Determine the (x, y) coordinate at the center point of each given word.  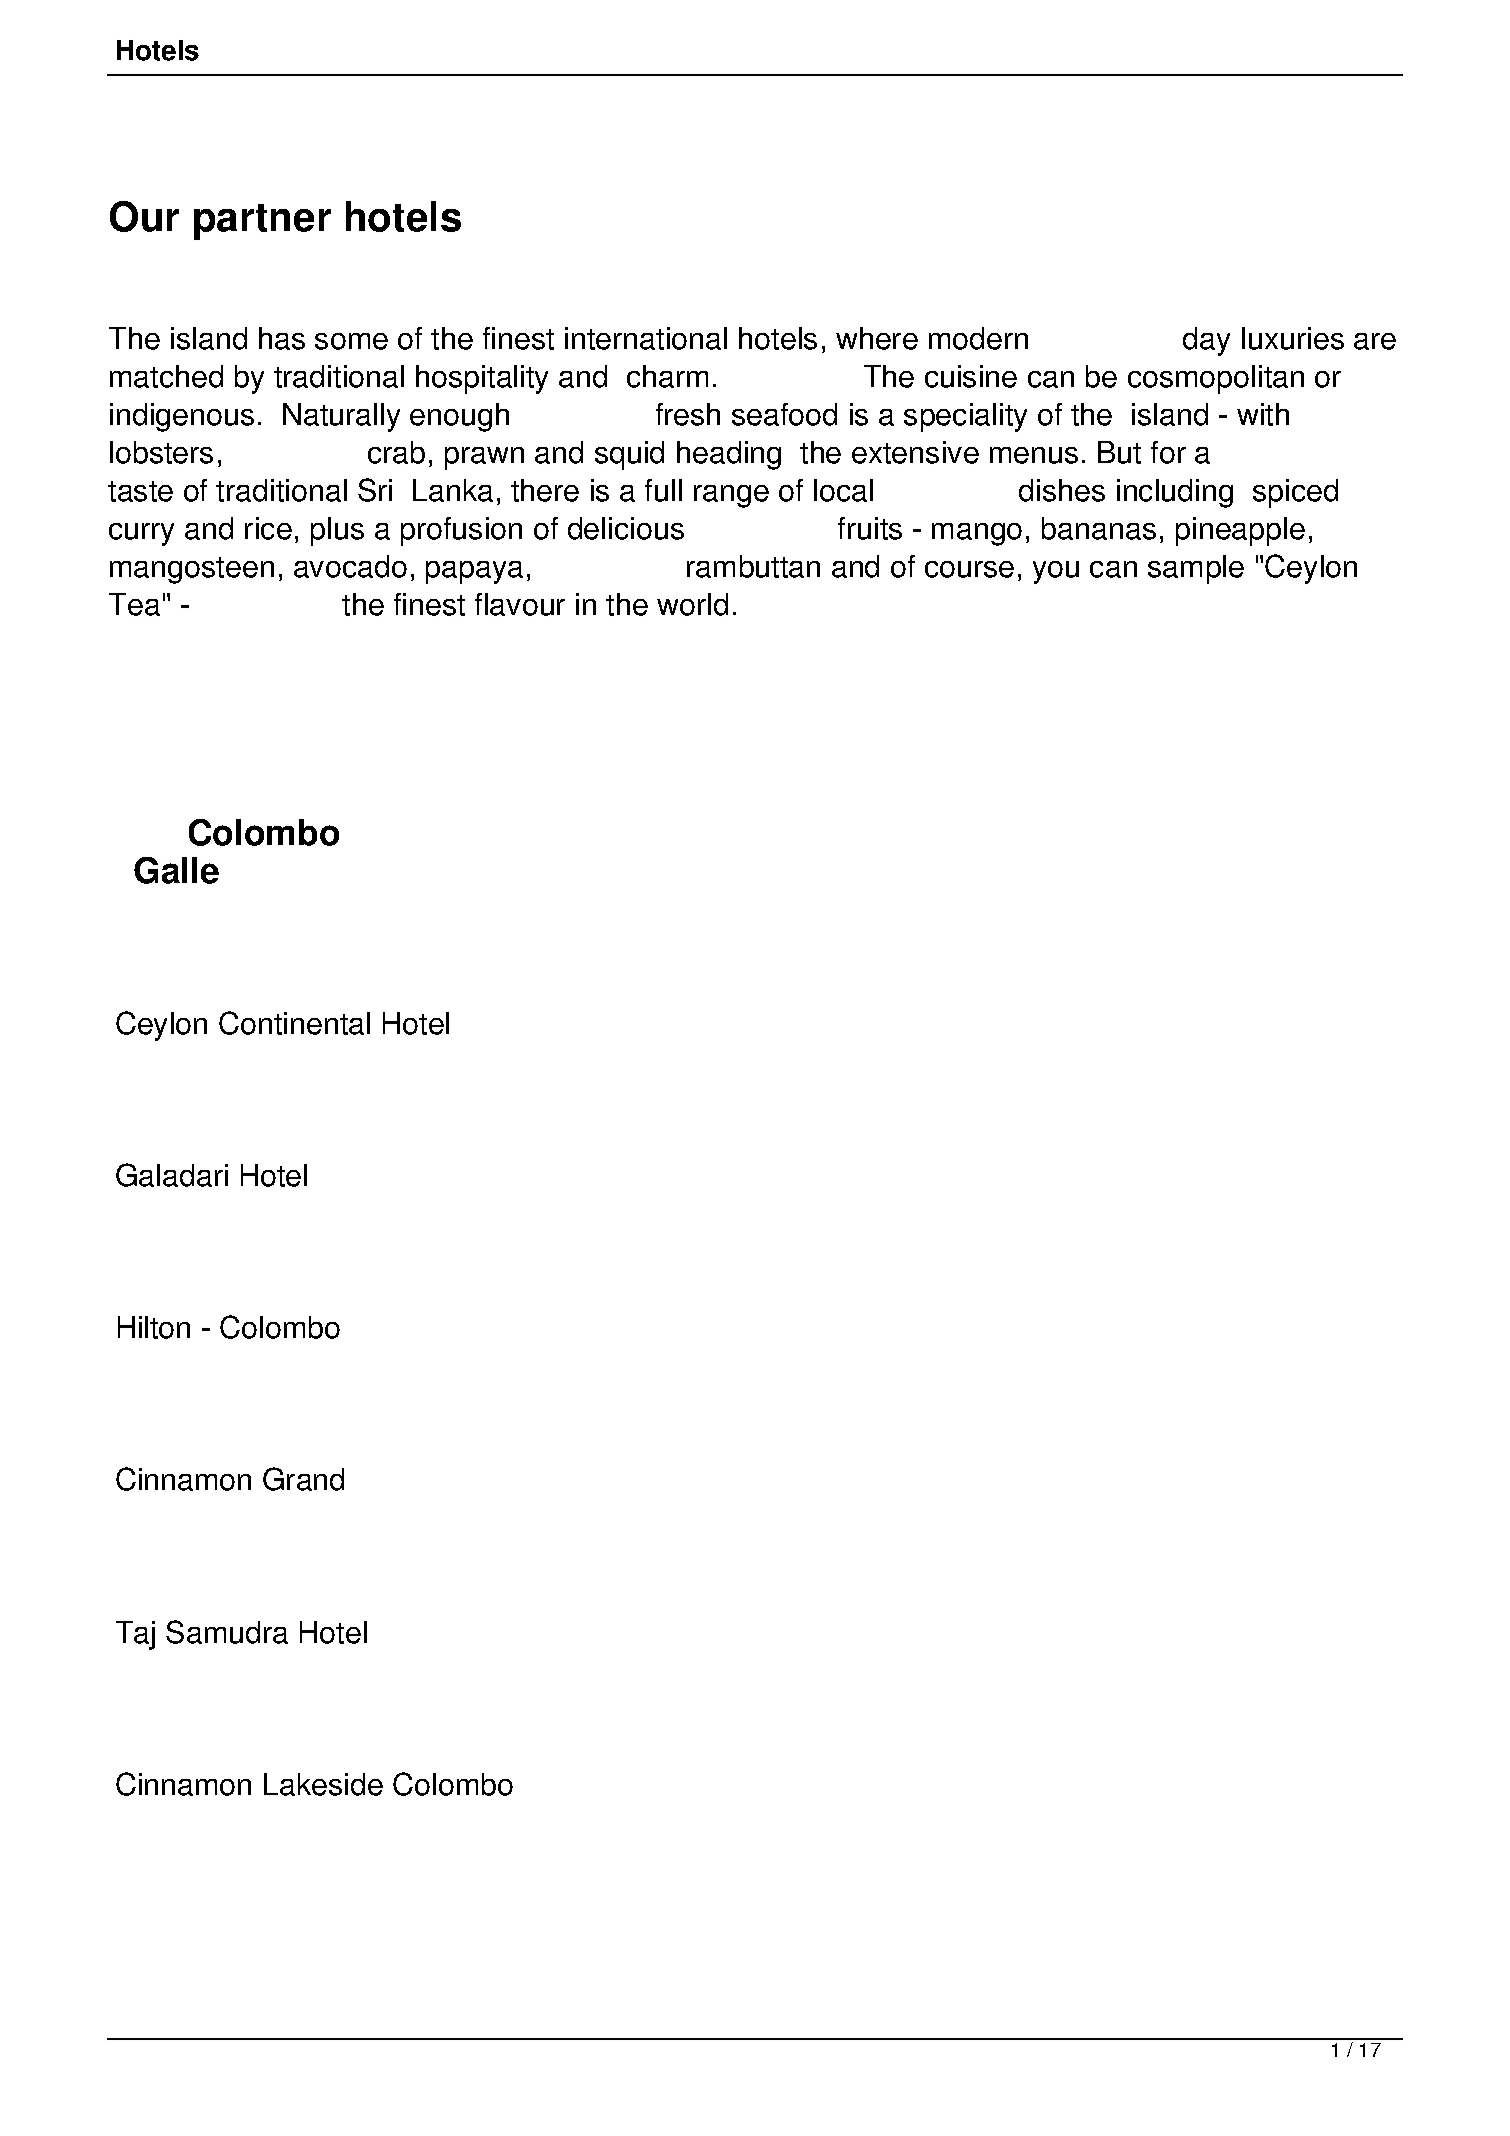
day (1206, 341)
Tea (134, 604)
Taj (135, 1635)
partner (262, 222)
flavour (520, 604)
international (646, 338)
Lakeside (323, 1784)
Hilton (154, 1327)
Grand (303, 1479)
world (692, 604)
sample (1196, 569)
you (1056, 572)
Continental (294, 1023)
